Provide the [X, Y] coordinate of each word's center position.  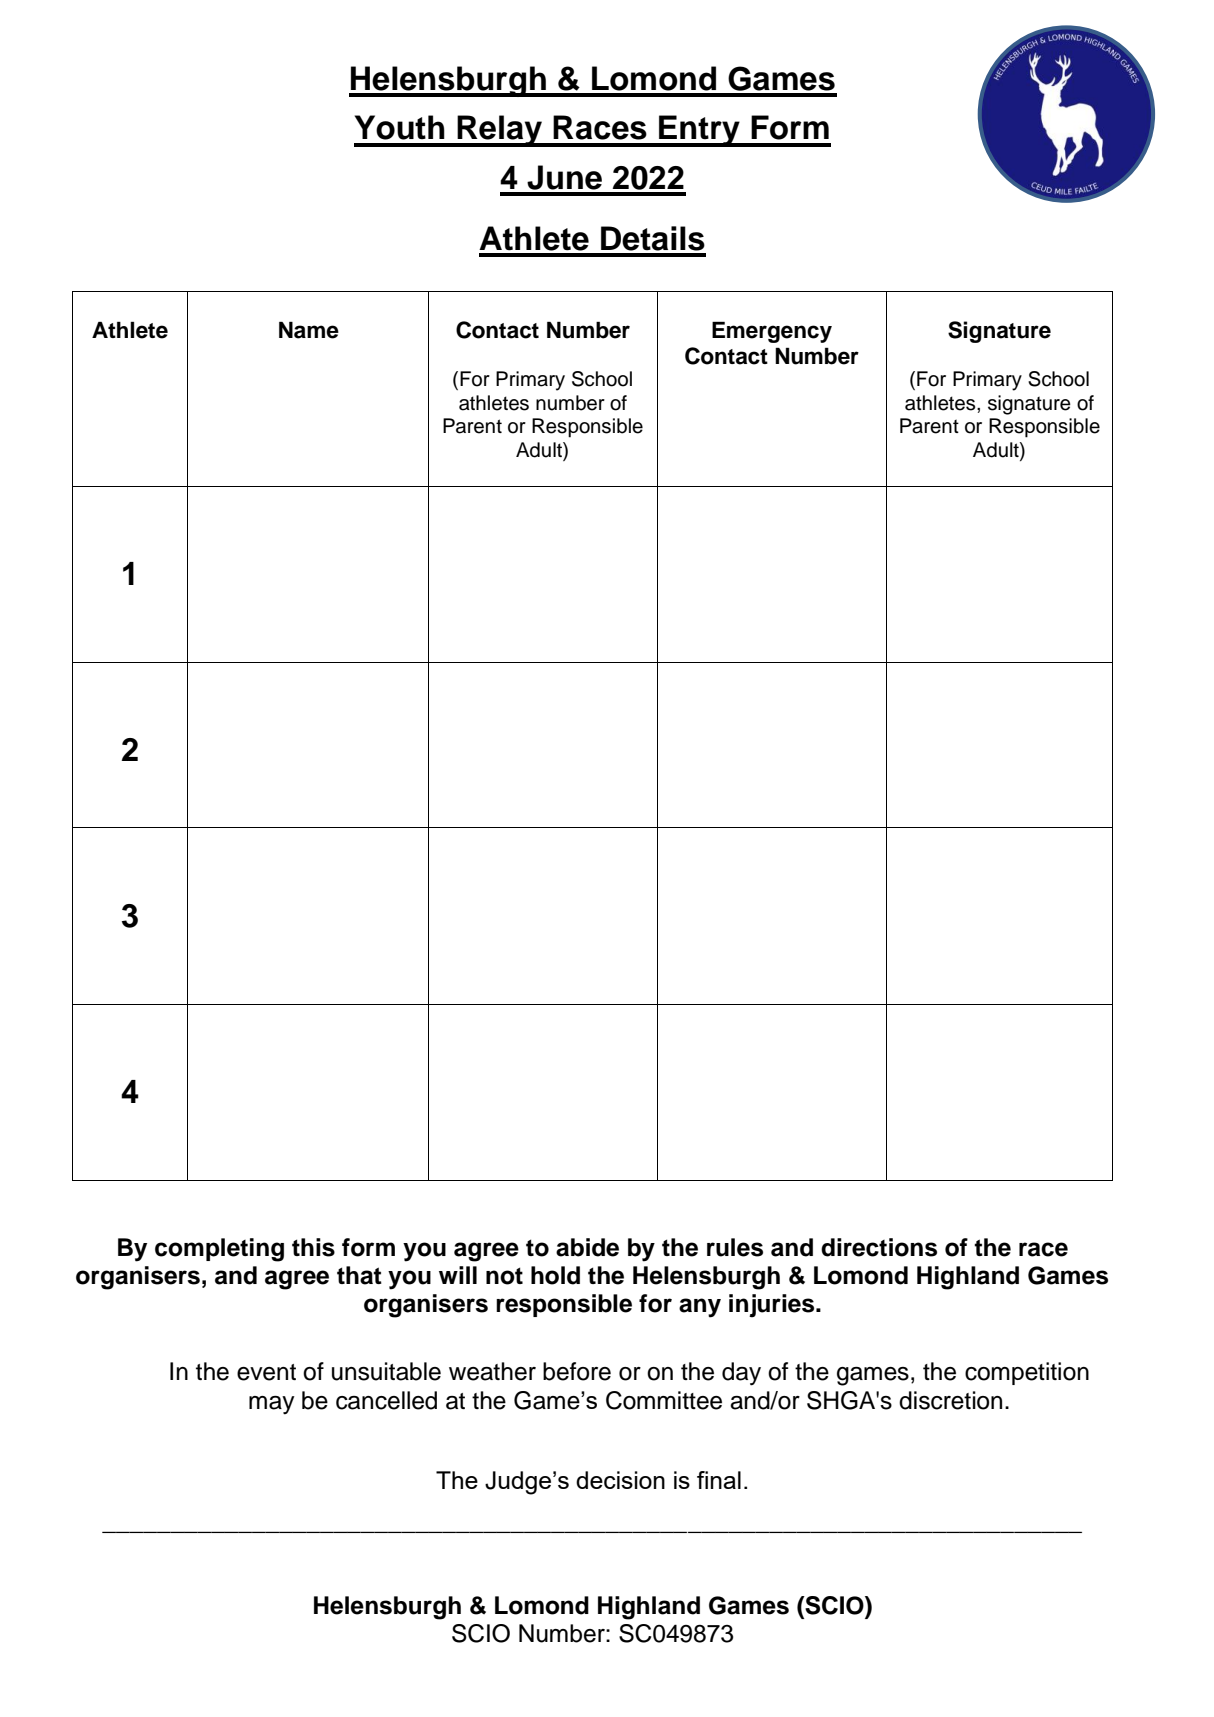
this [313, 1247]
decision [620, 1480]
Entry [699, 131]
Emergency [772, 332]
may [272, 1405]
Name [309, 330]
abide [587, 1247]
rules [735, 1247]
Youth [400, 127]
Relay [499, 131]
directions [879, 1247]
